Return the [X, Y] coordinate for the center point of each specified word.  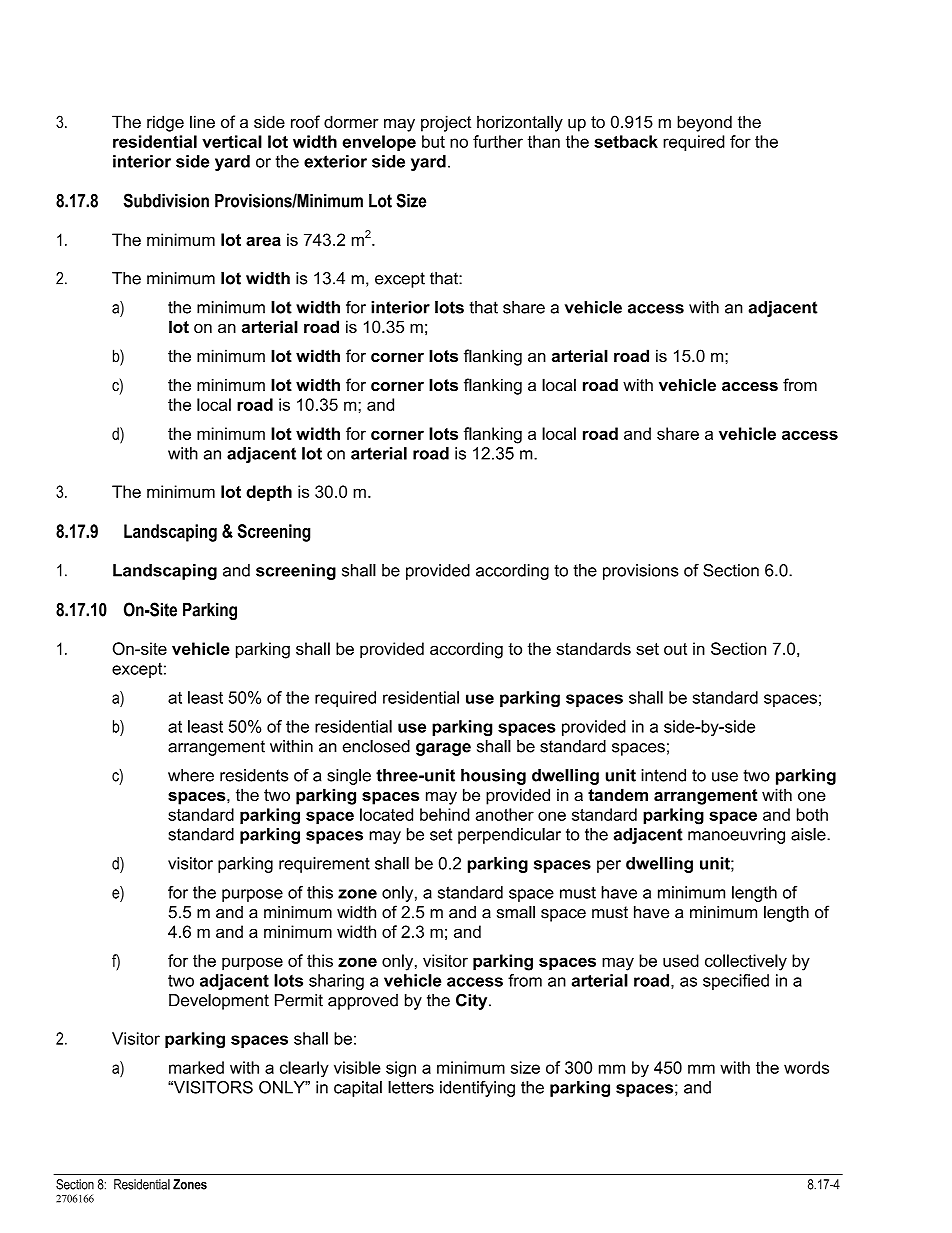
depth [269, 493]
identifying [477, 1089]
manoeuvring [736, 836]
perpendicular [509, 836]
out [675, 649]
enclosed [376, 746]
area [263, 241]
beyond [704, 123]
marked [196, 1067]
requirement [324, 865]
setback [626, 141]
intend [663, 775]
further [498, 141]
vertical [232, 141]
